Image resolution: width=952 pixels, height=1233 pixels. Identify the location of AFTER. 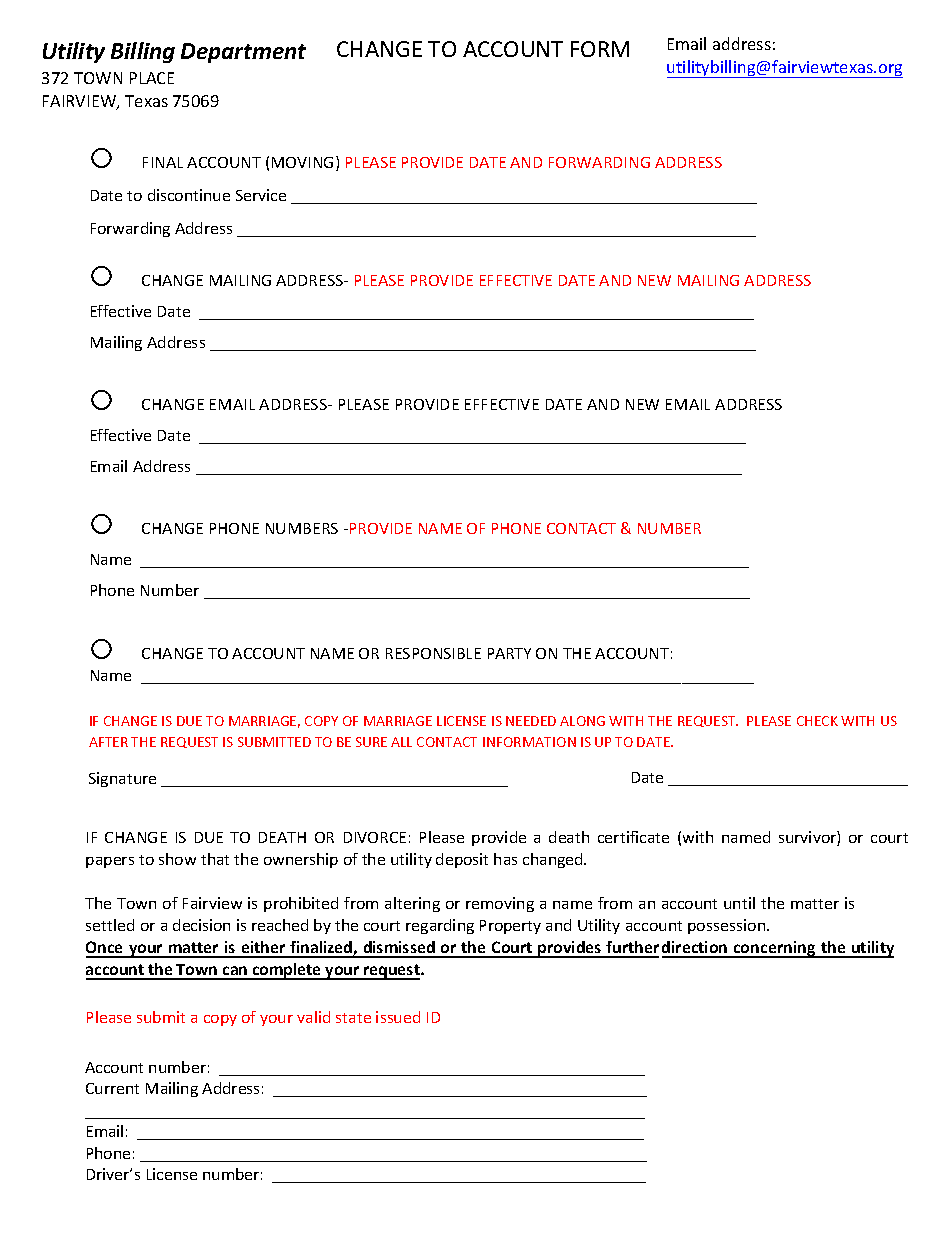
(108, 742).
